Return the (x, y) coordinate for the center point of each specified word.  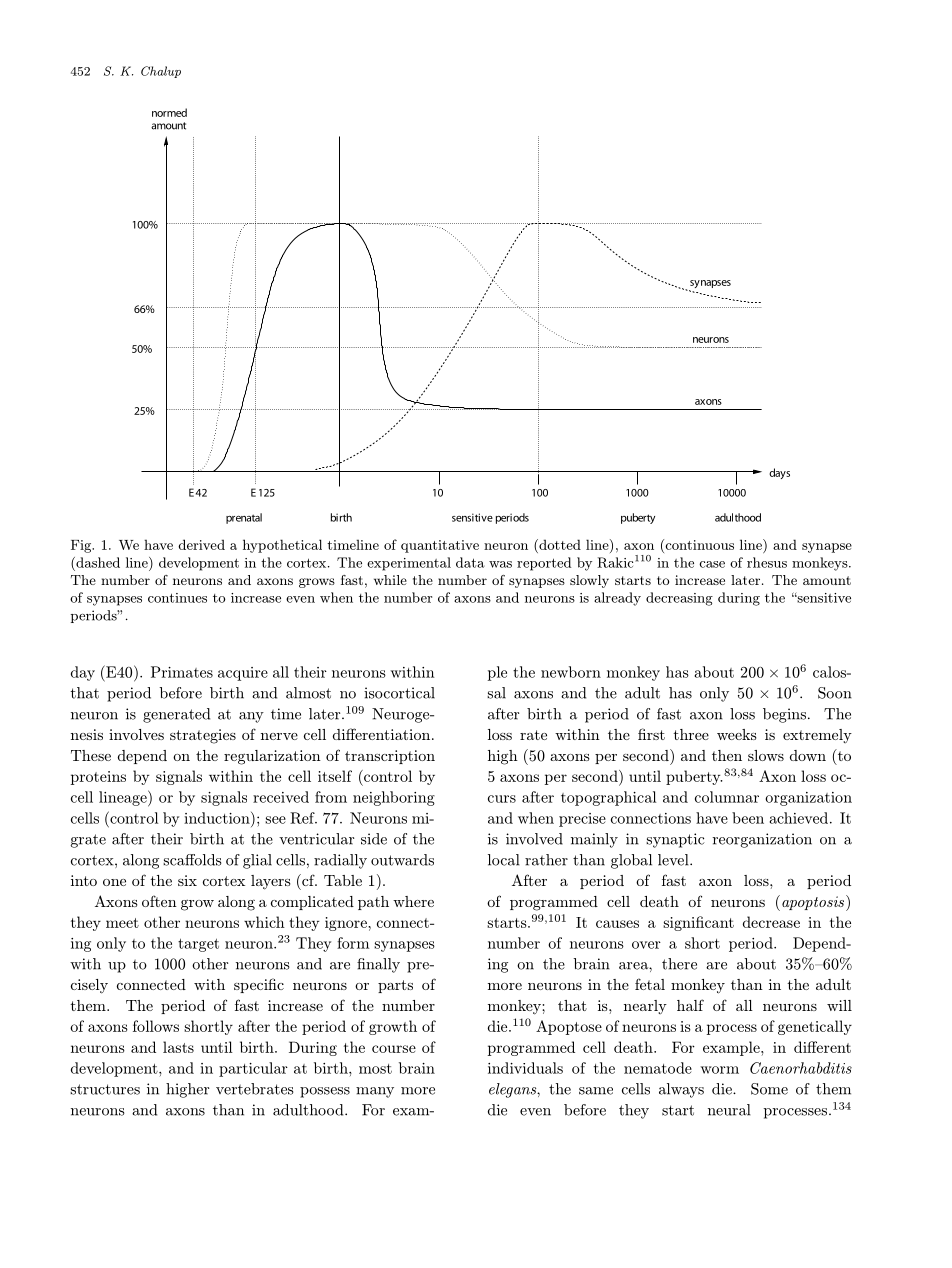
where (413, 901)
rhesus (767, 562)
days (779, 473)
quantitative (440, 546)
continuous (698, 544)
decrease (771, 922)
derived (201, 544)
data (470, 562)
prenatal (244, 518)
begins (786, 715)
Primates (182, 672)
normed (169, 112)
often (159, 901)
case (712, 564)
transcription (390, 757)
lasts (178, 1047)
